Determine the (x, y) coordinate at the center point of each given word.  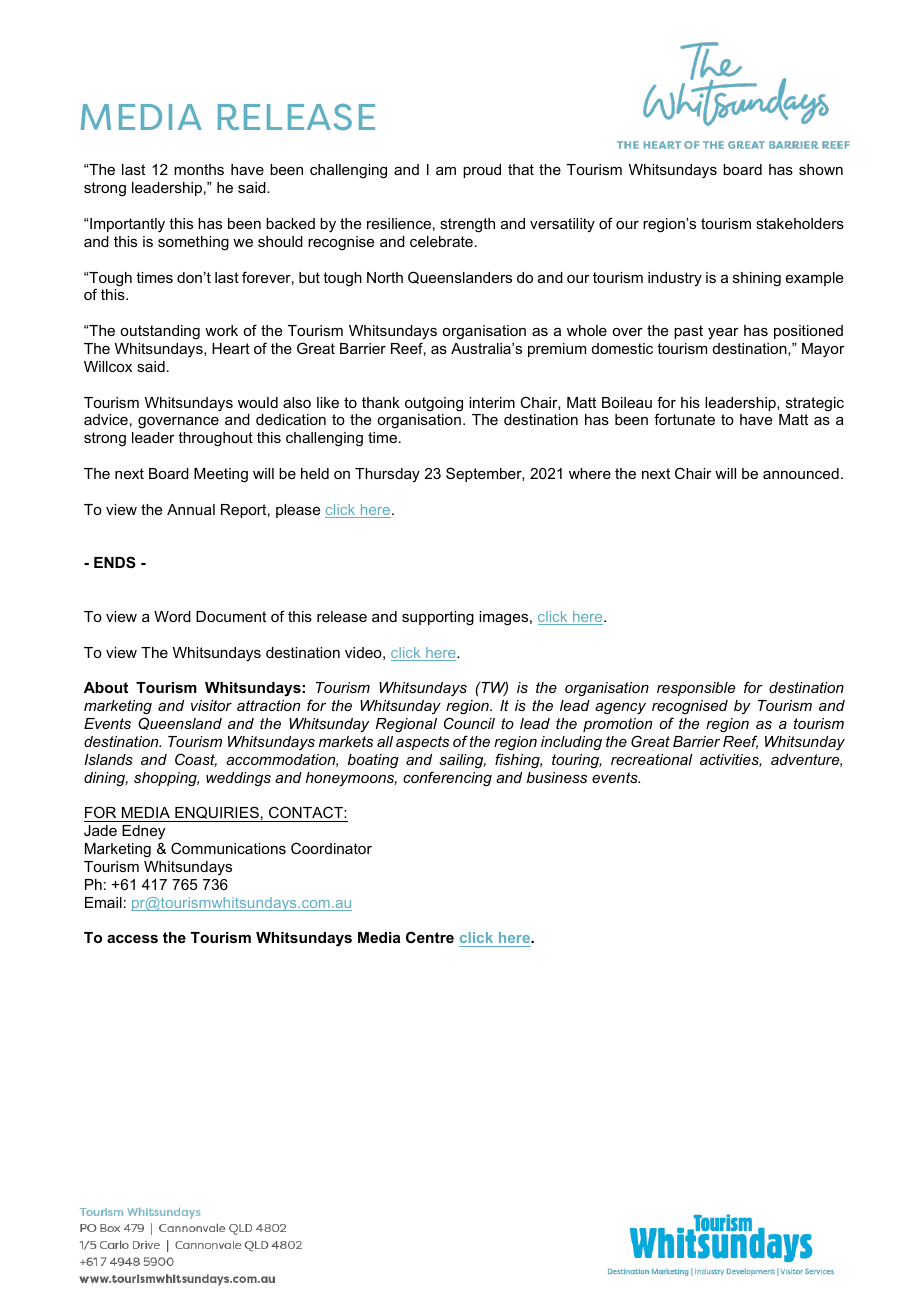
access (132, 939)
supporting (438, 618)
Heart (231, 348)
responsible (696, 689)
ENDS (115, 562)
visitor (211, 705)
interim (492, 402)
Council (469, 723)
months (199, 169)
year (723, 333)
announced (801, 473)
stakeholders (800, 223)
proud (482, 171)
